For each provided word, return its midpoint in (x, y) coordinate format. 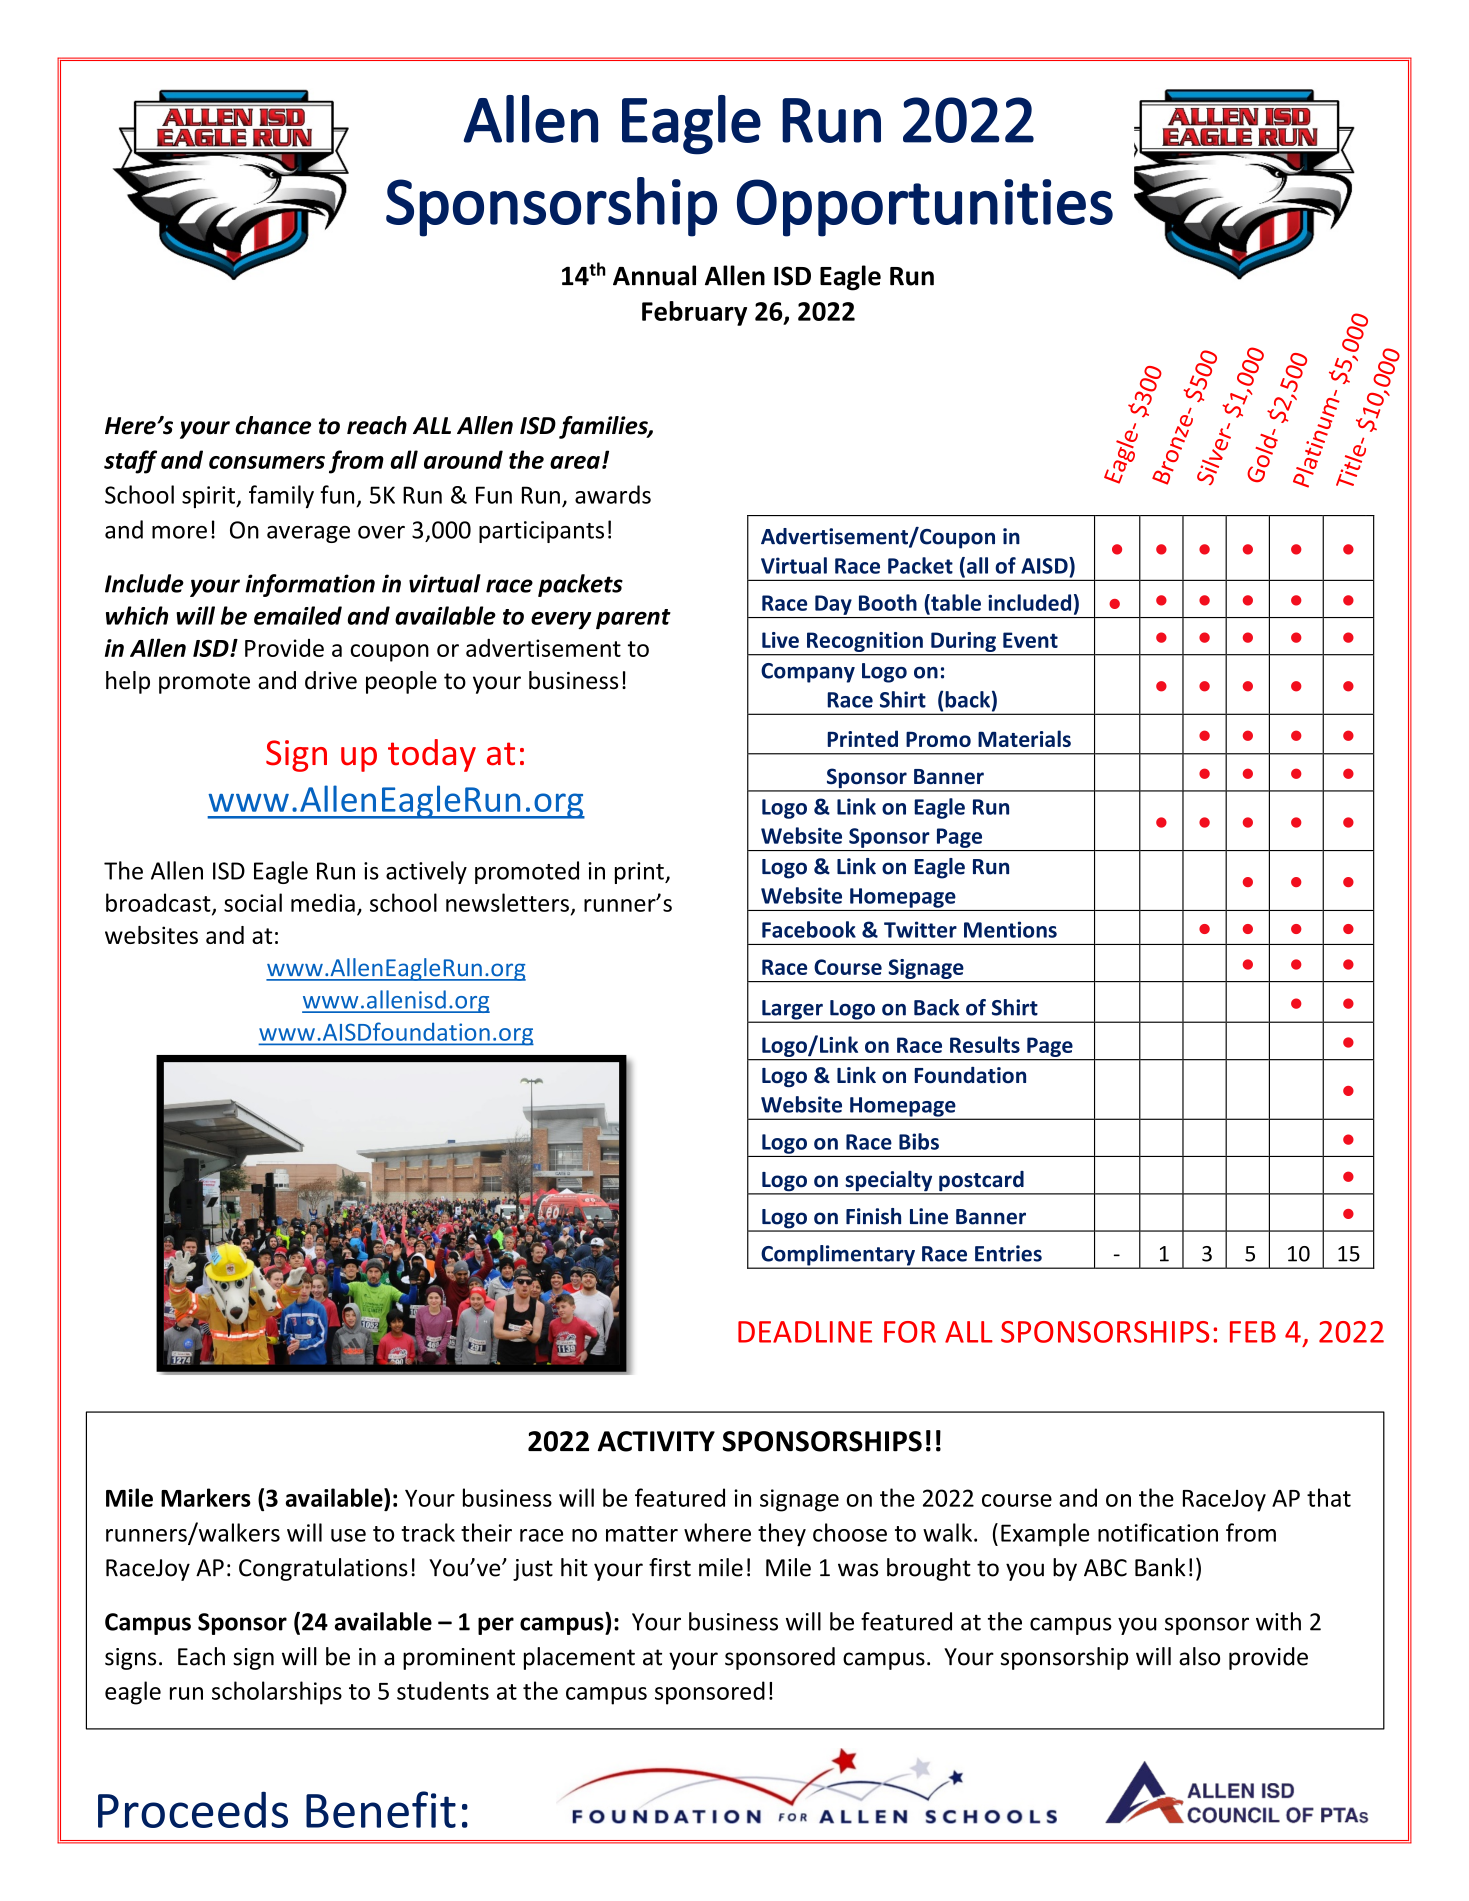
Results (985, 1044)
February (694, 313)
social (253, 902)
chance (273, 425)
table (955, 602)
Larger (792, 1011)
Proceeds (193, 1809)
